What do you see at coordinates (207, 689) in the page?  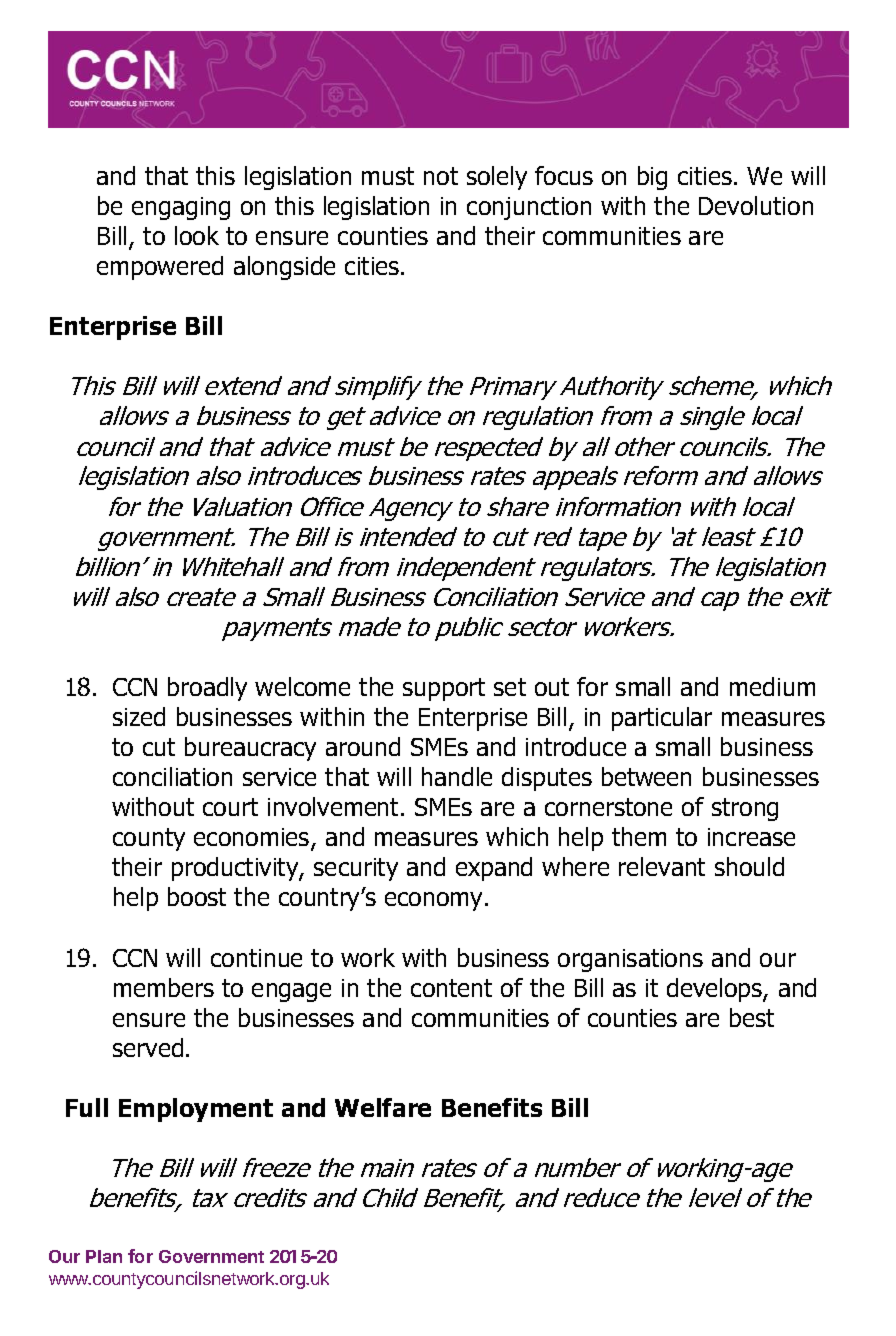 I see `broadly` at bounding box center [207, 689].
